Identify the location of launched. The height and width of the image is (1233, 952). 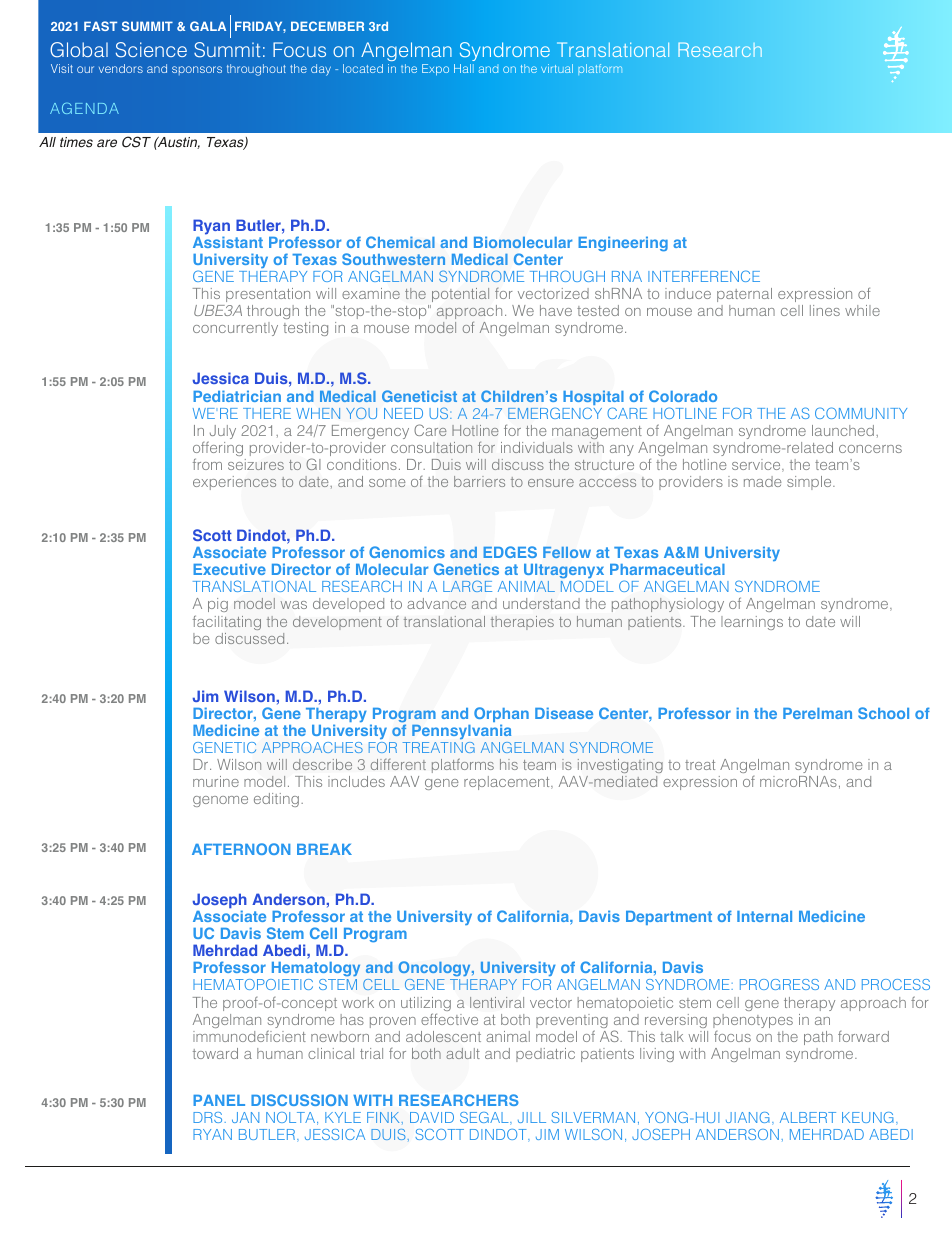
(843, 430).
